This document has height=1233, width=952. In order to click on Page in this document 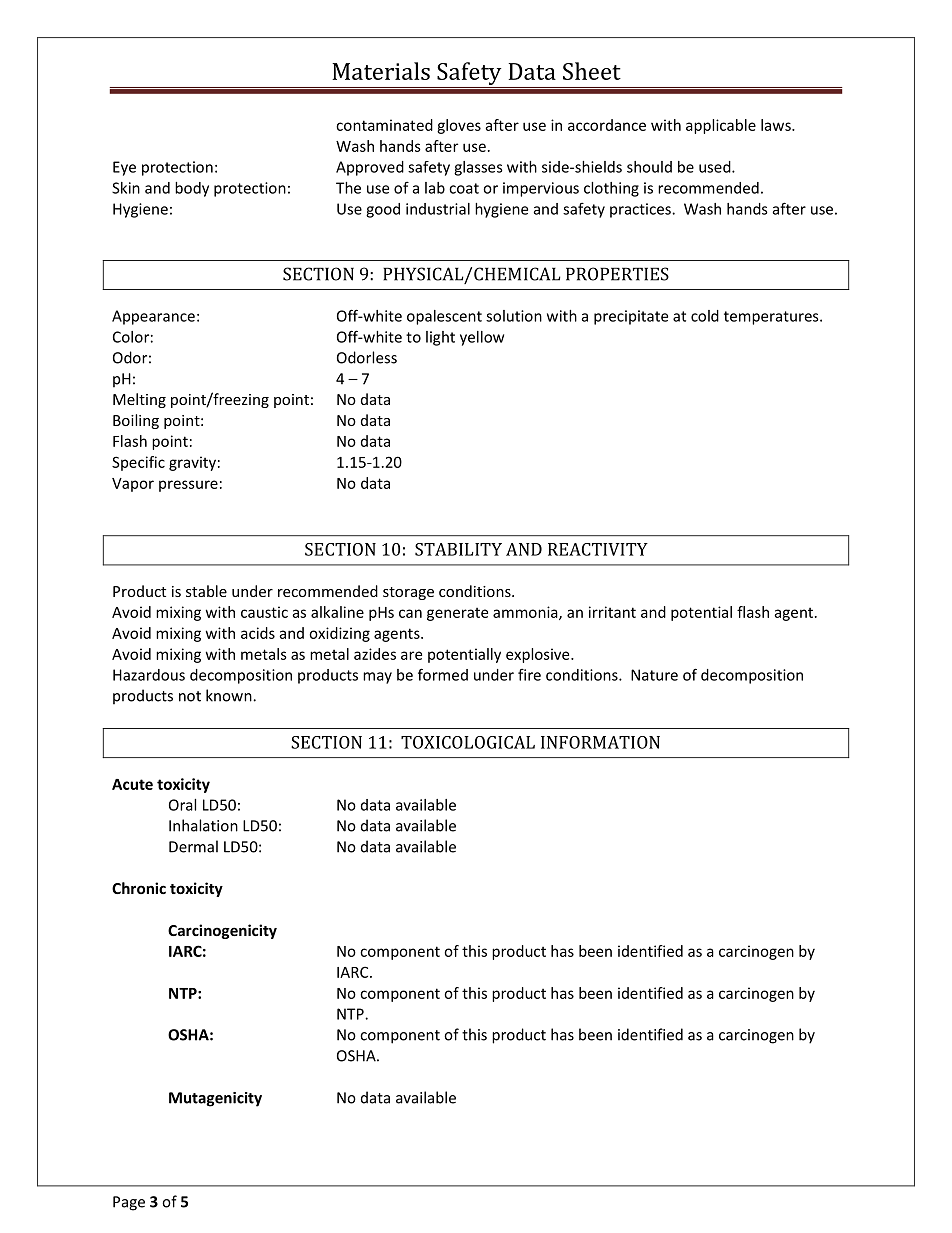, I will do `click(129, 1203)`.
